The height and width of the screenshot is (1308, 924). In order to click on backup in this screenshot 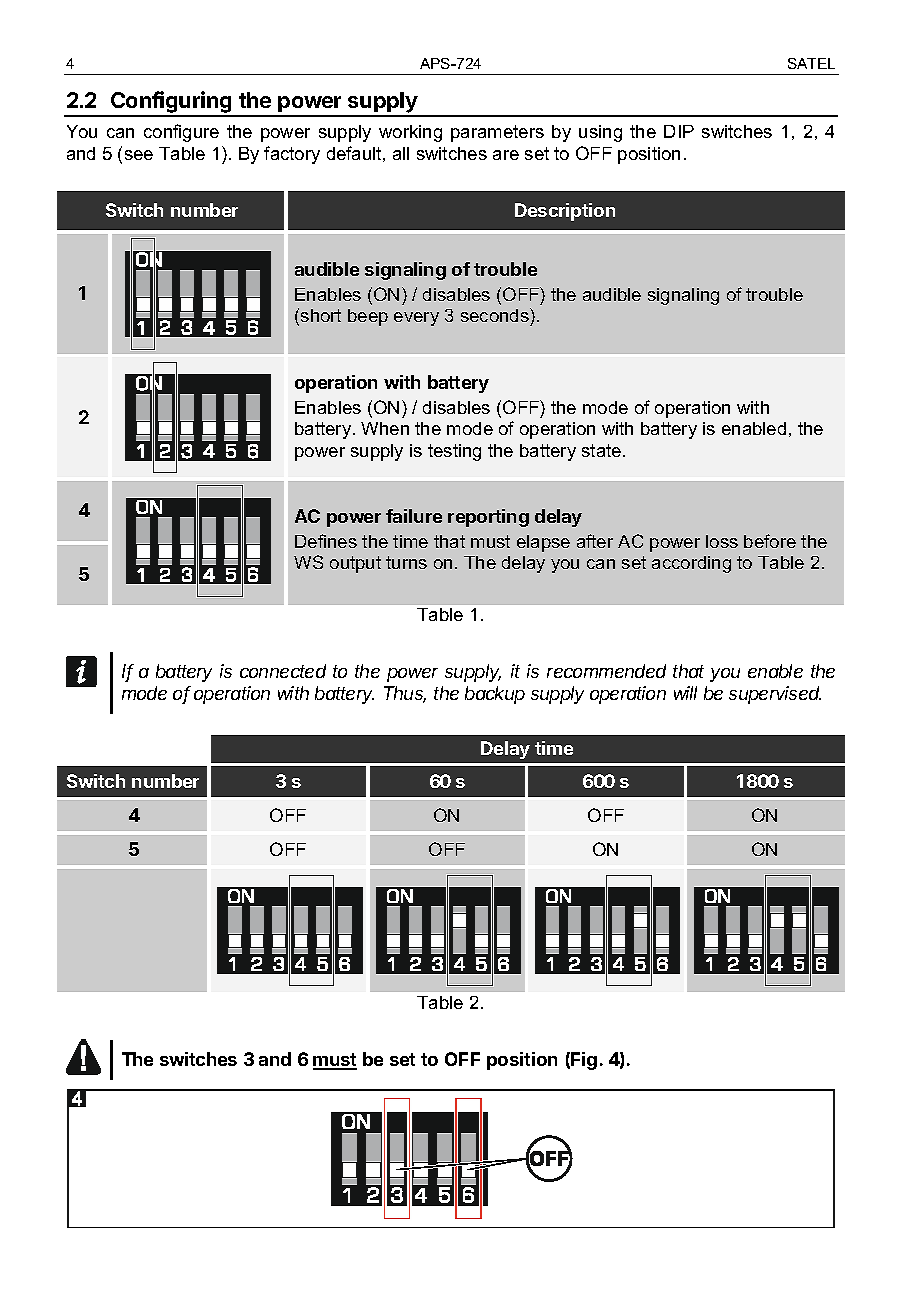, I will do `click(495, 695)`.
